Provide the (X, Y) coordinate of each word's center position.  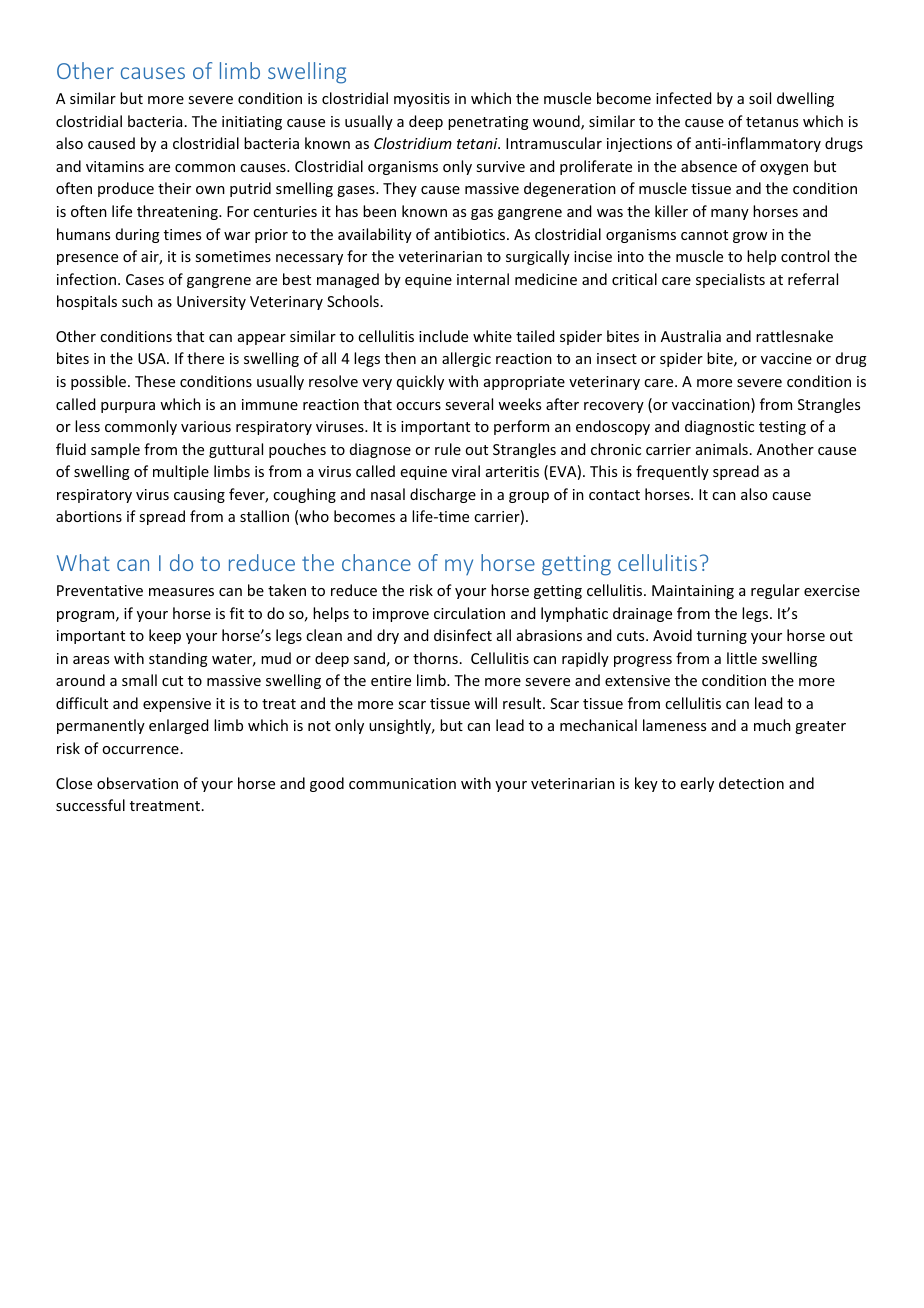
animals (722, 449)
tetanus (772, 122)
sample (115, 450)
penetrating (488, 123)
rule (448, 449)
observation (137, 783)
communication (402, 783)
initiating (252, 123)
